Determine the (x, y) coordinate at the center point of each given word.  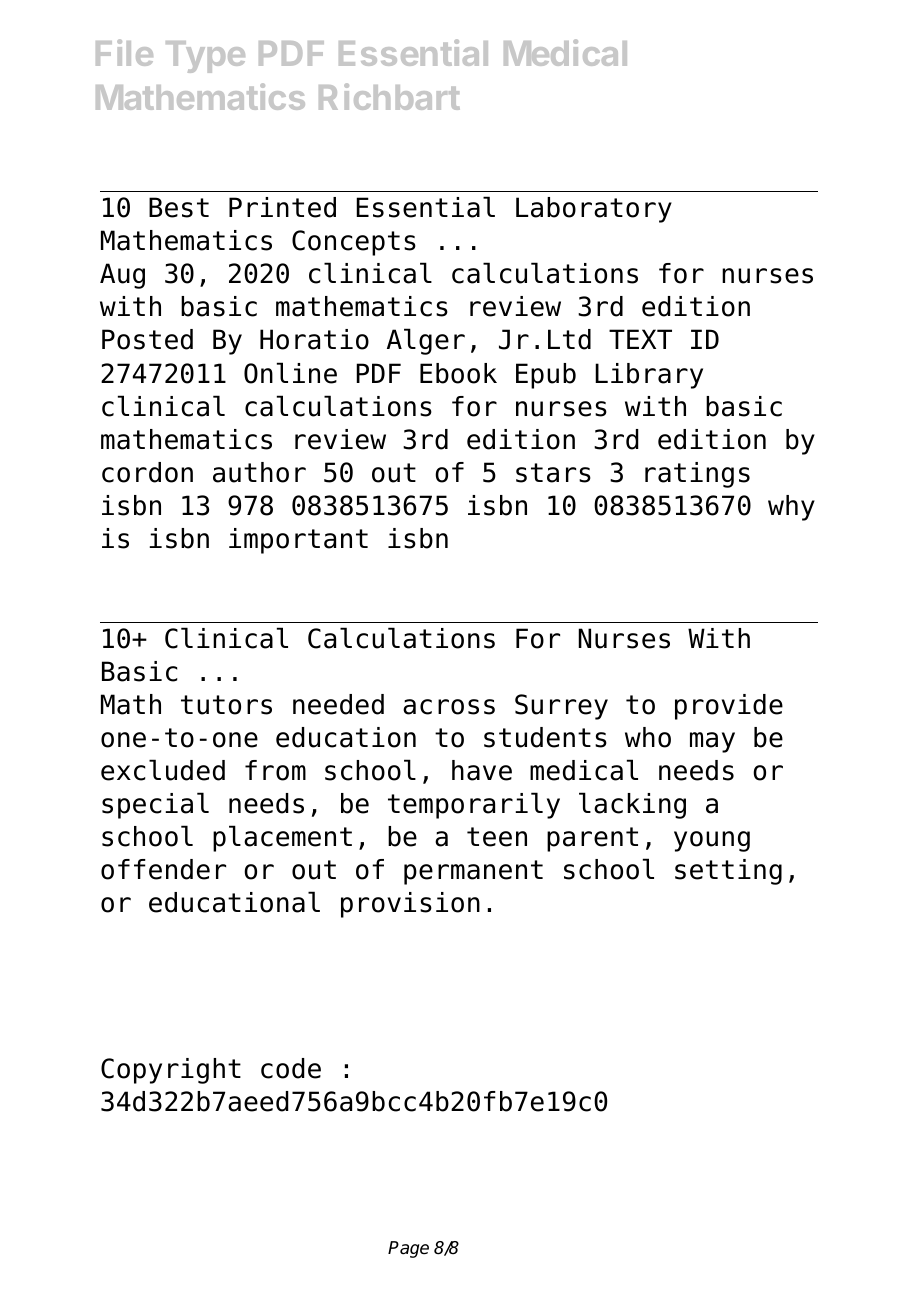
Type (205, 57)
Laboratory (594, 210)
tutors (226, 705)
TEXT (640, 339)
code (291, 1068)
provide (729, 707)
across (449, 707)
